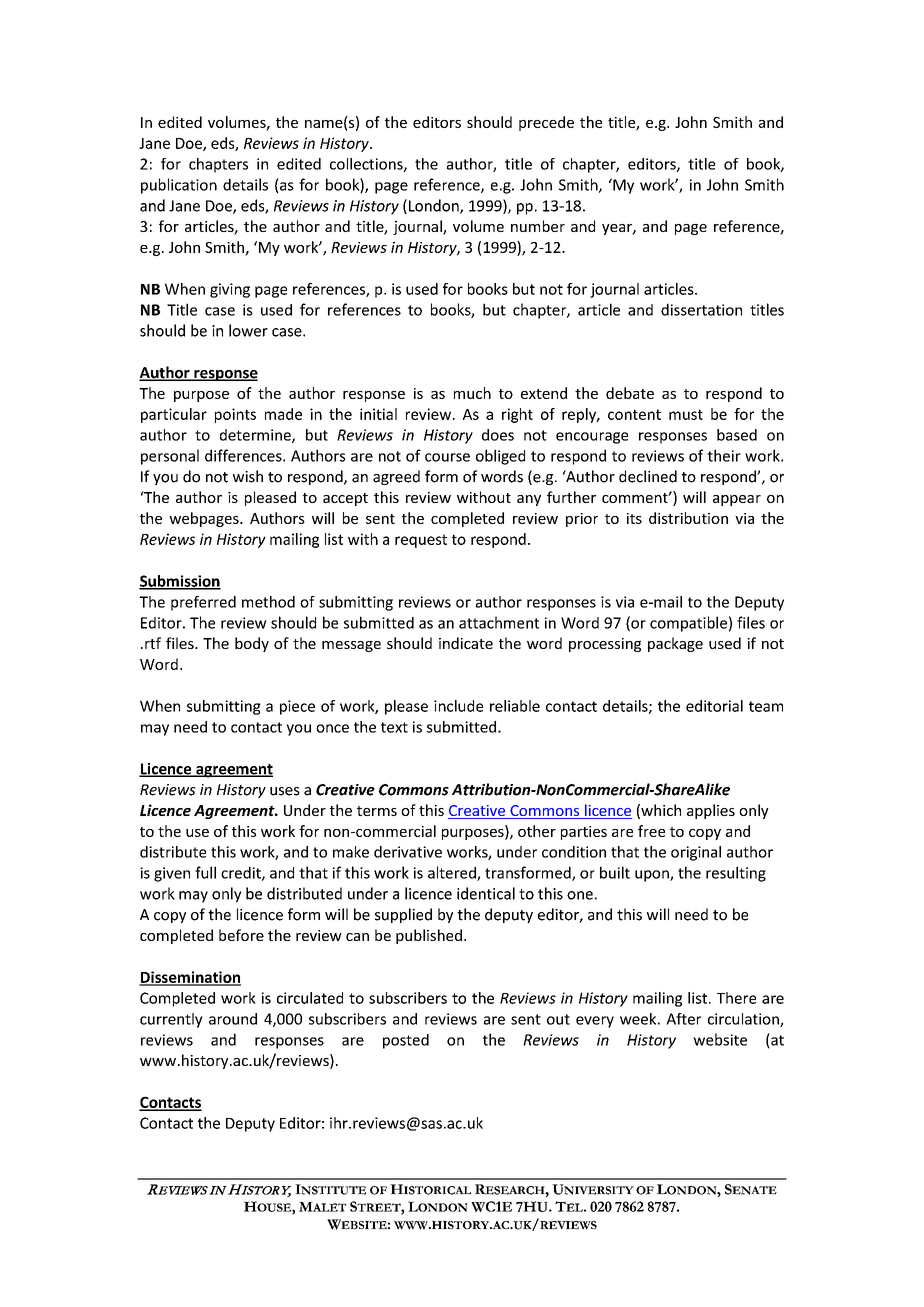  I want to click on precede, so click(546, 123).
